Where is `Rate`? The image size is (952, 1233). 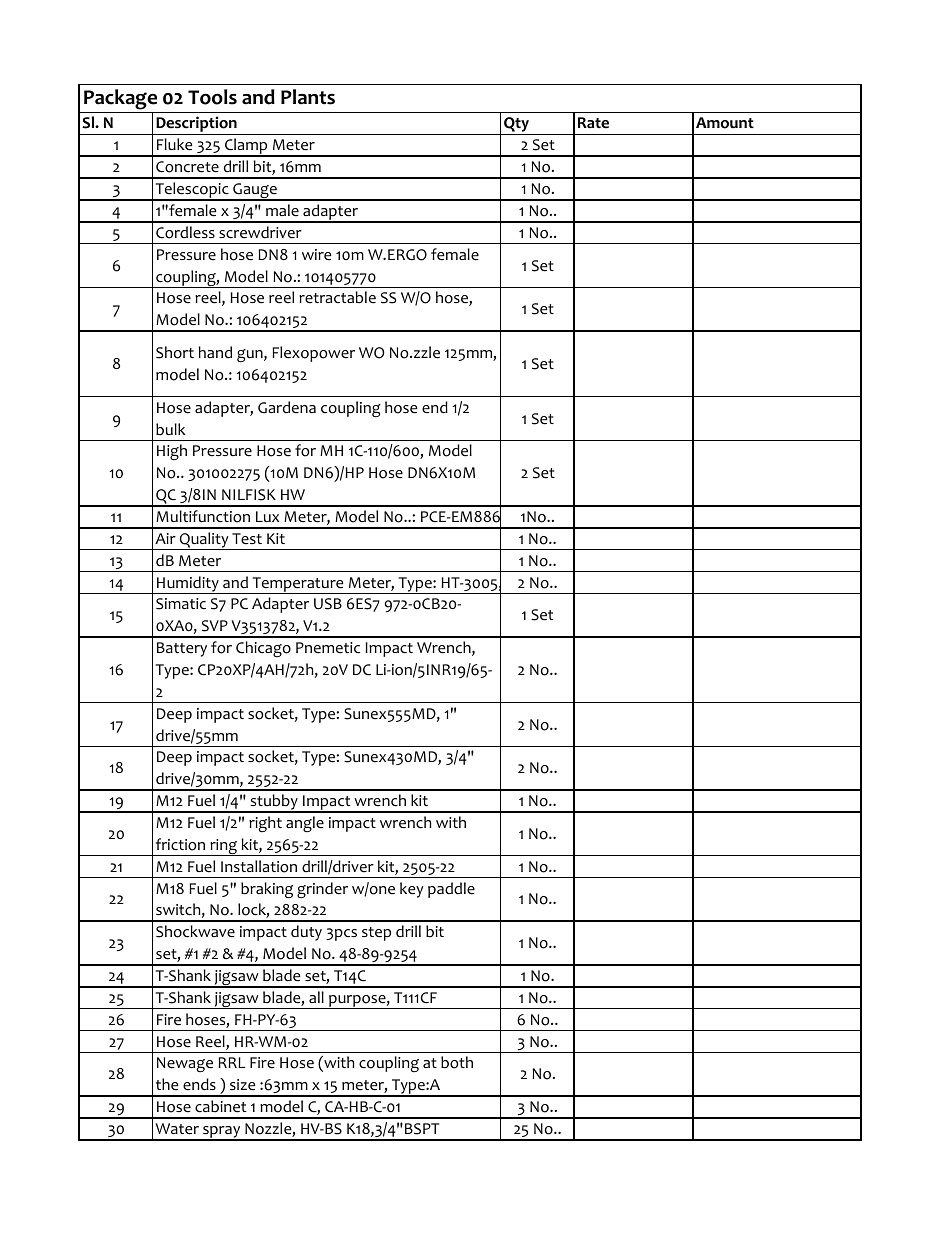
Rate is located at coordinates (593, 123).
